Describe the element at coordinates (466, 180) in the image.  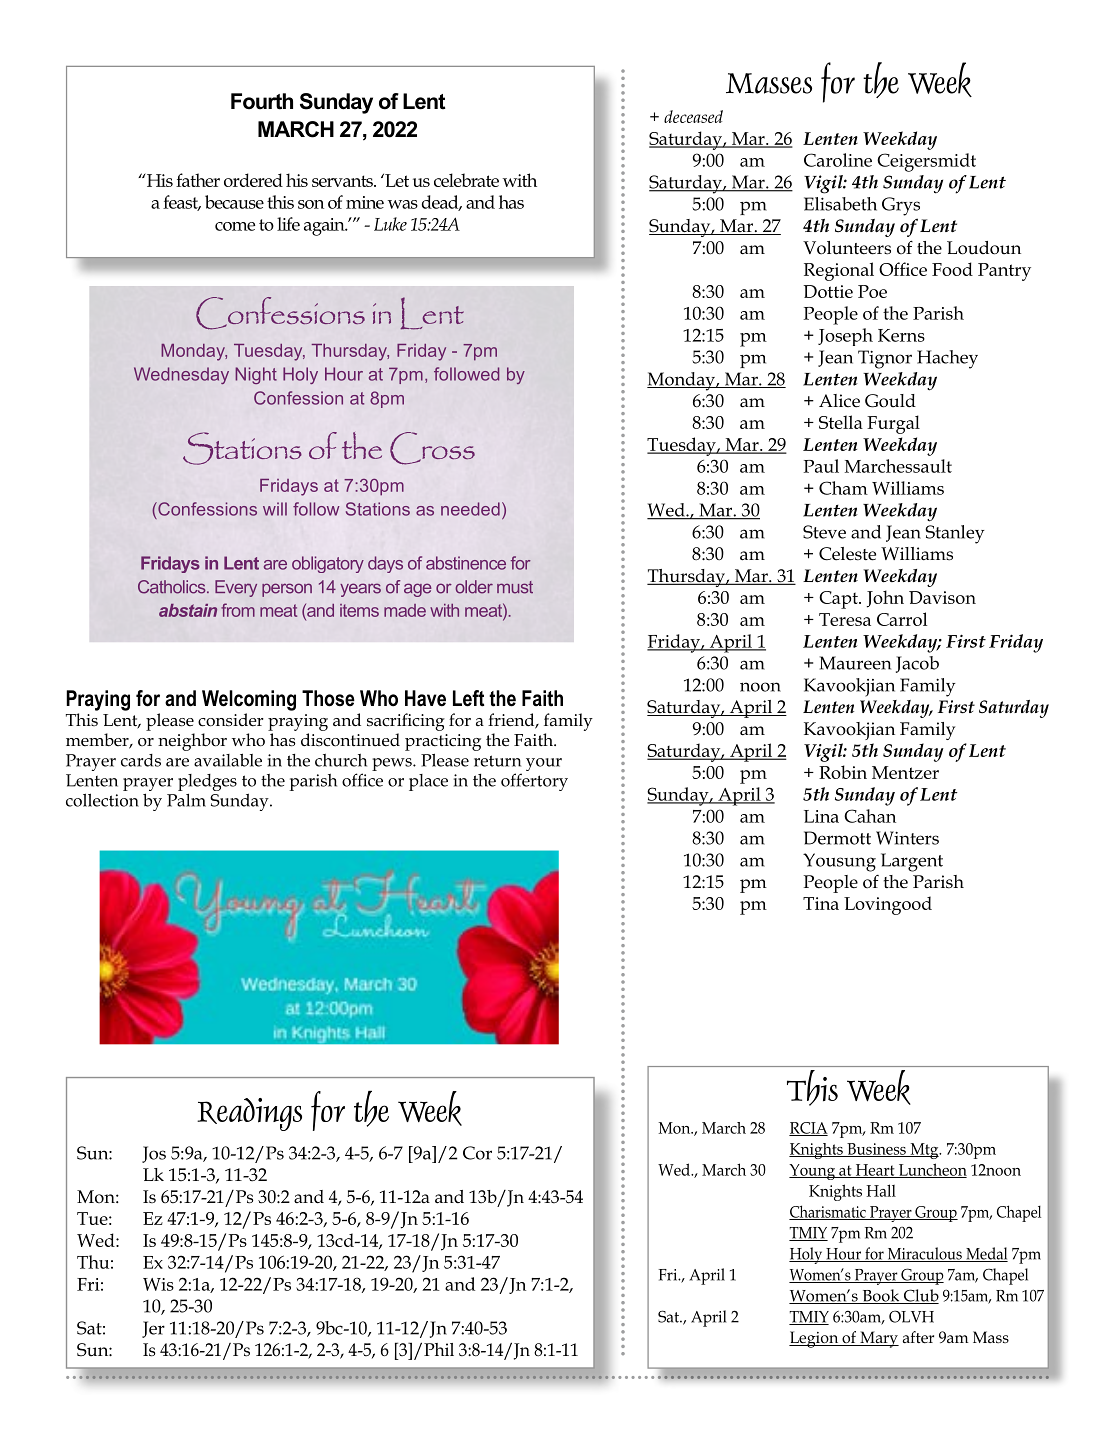
I see `celebrate` at that location.
